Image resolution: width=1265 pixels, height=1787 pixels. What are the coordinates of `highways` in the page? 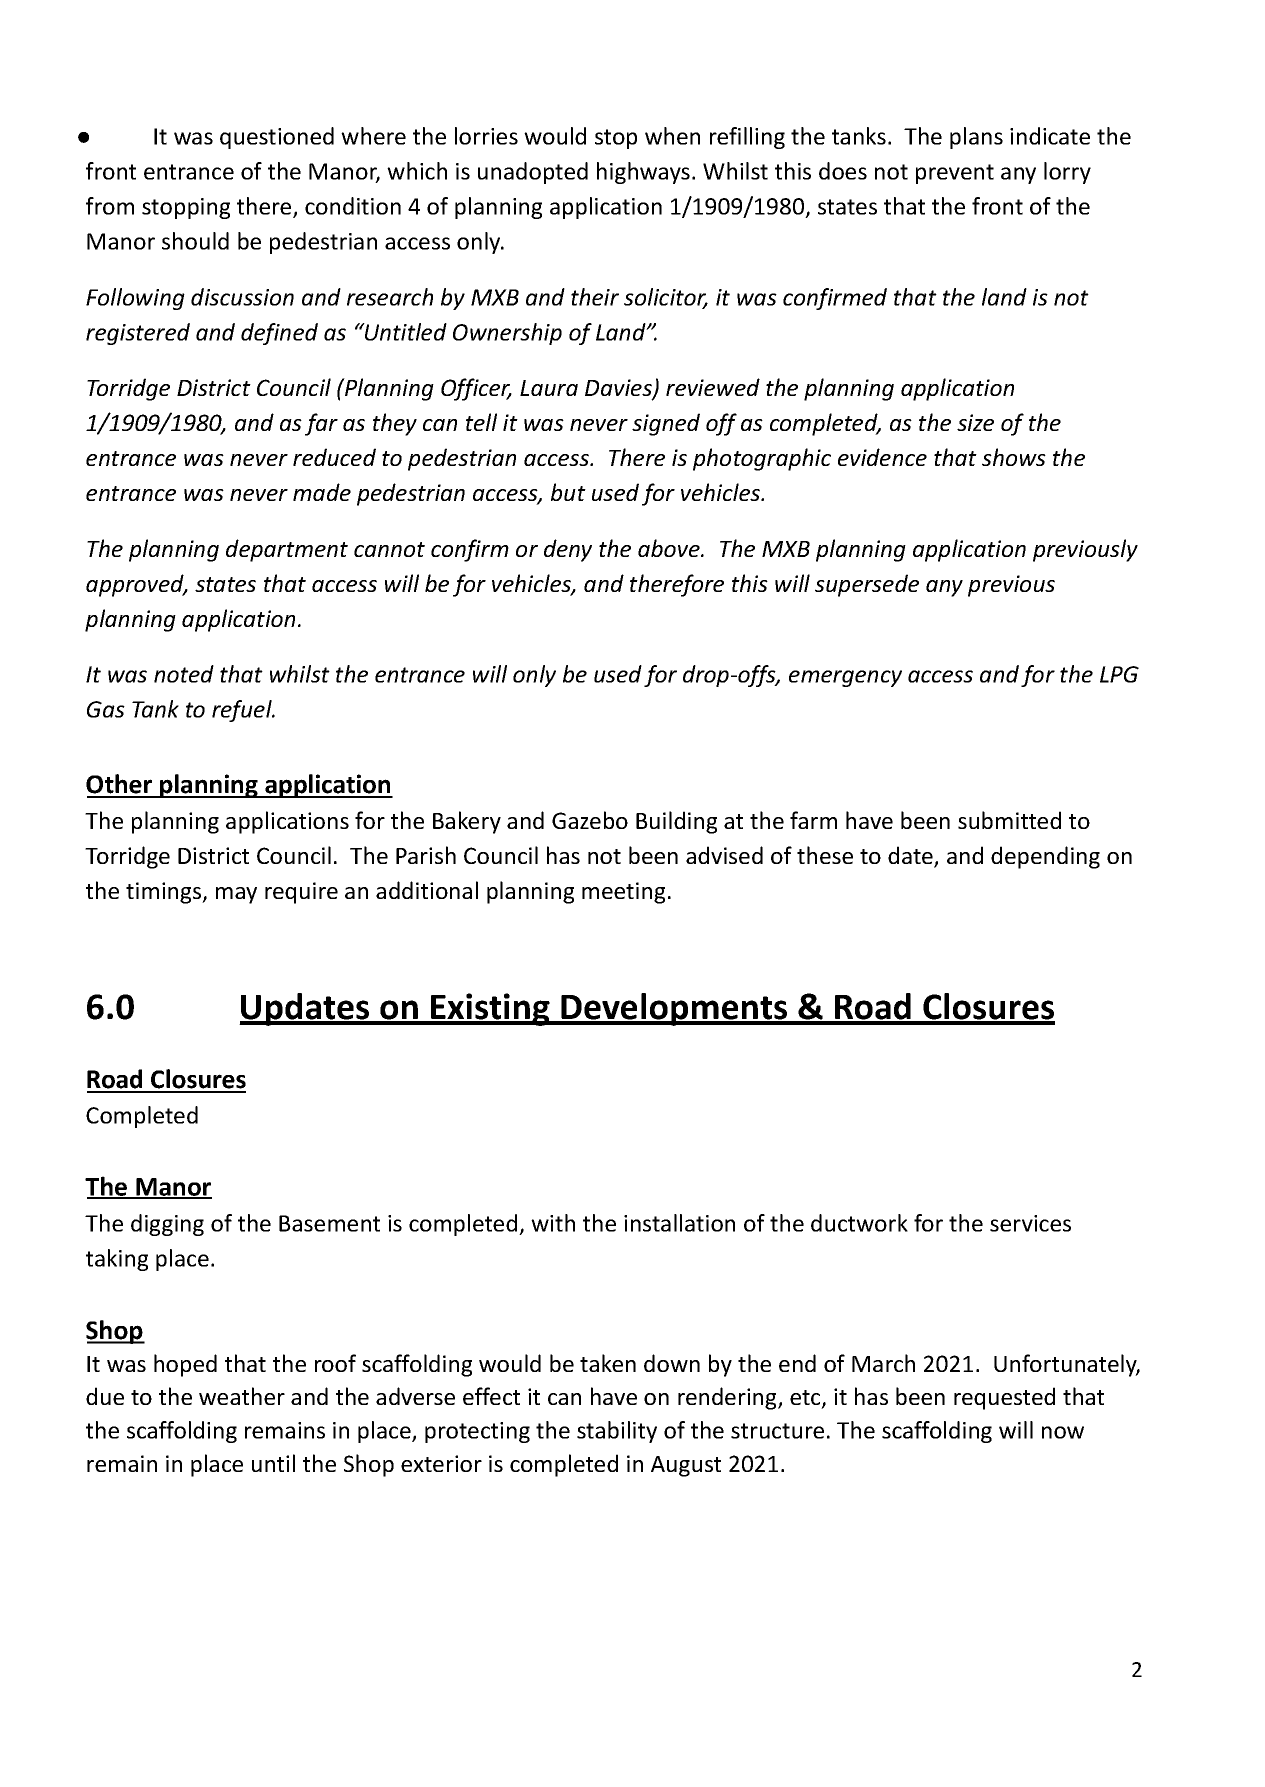 It's located at (643, 173).
